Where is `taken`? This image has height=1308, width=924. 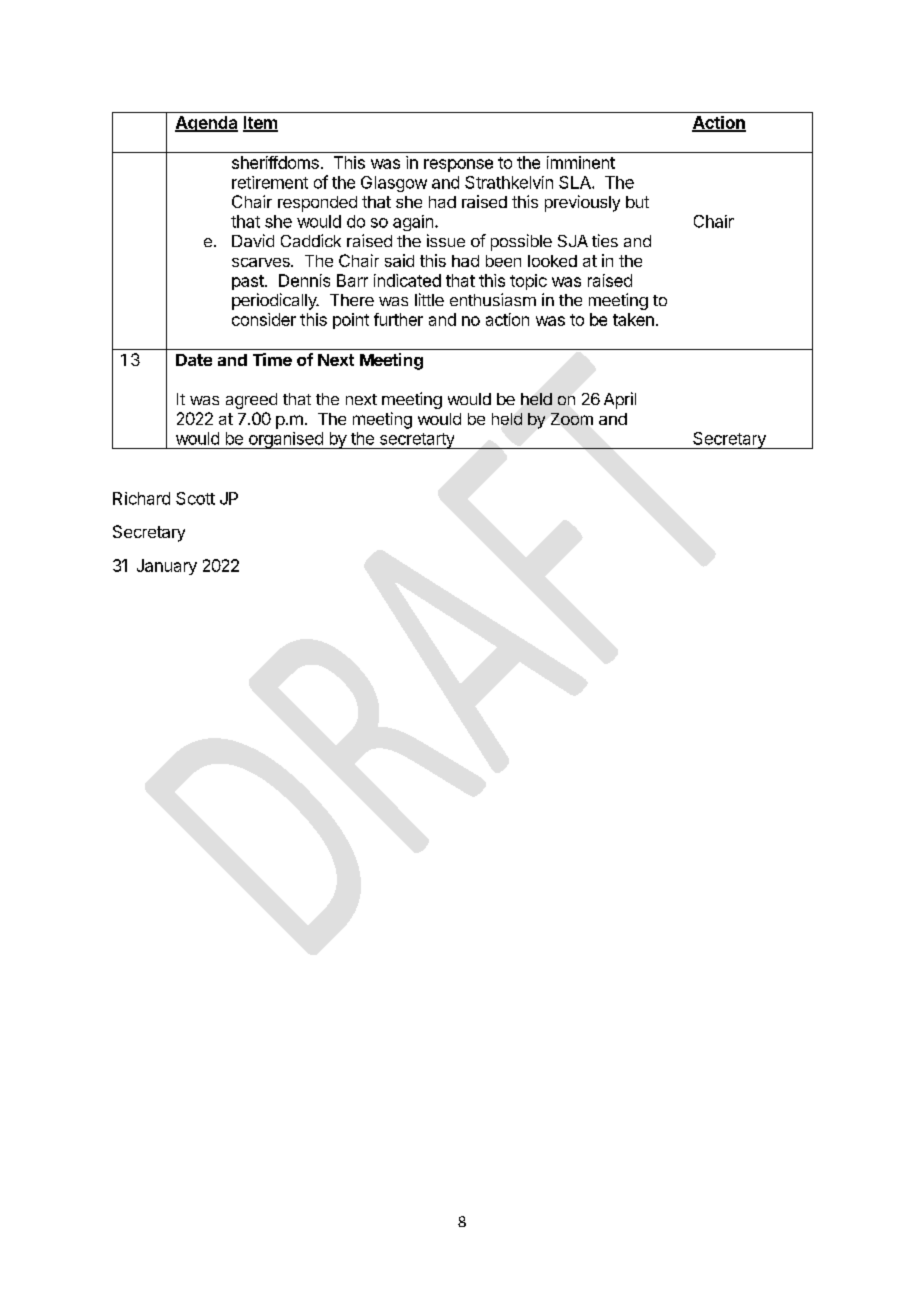 taken is located at coordinates (633, 319).
